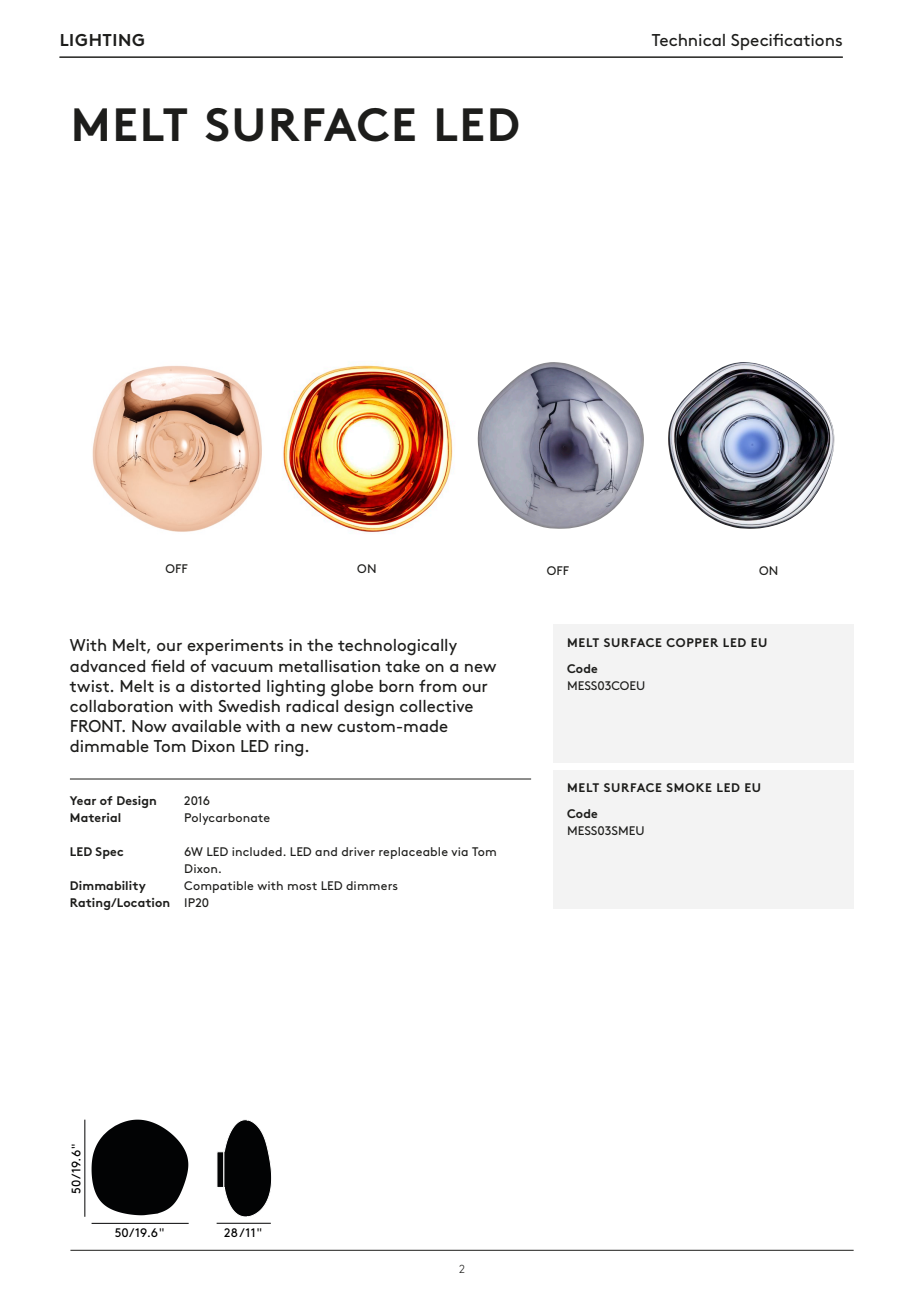 This page has height=1308, width=924. What do you see at coordinates (235, 647) in the page?
I see `experiments` at bounding box center [235, 647].
